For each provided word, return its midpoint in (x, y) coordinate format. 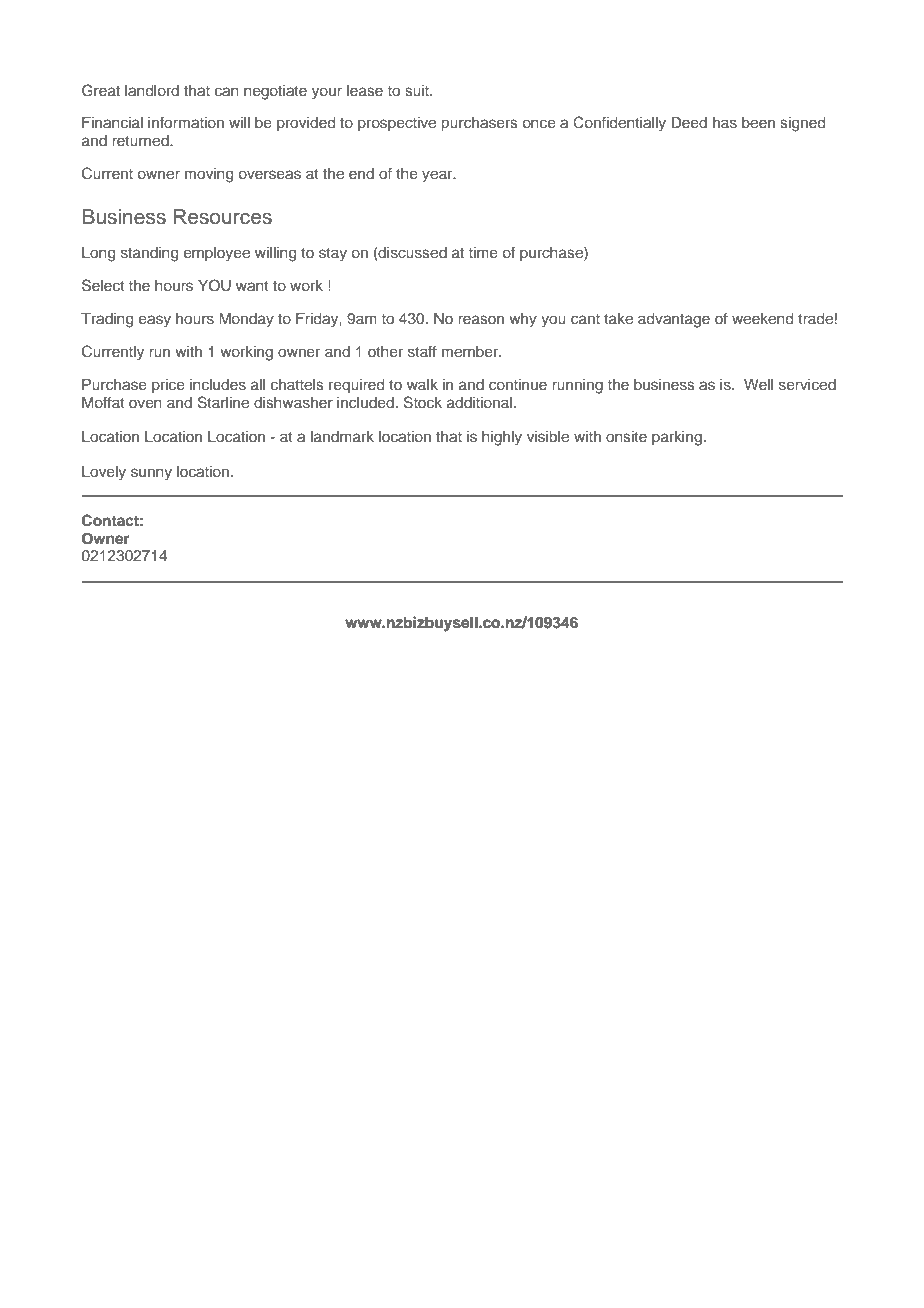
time (483, 252)
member (471, 351)
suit (418, 90)
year (438, 176)
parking (677, 438)
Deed (689, 122)
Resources (223, 217)
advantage (674, 320)
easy (155, 321)
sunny (151, 474)
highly (502, 438)
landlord (152, 90)
